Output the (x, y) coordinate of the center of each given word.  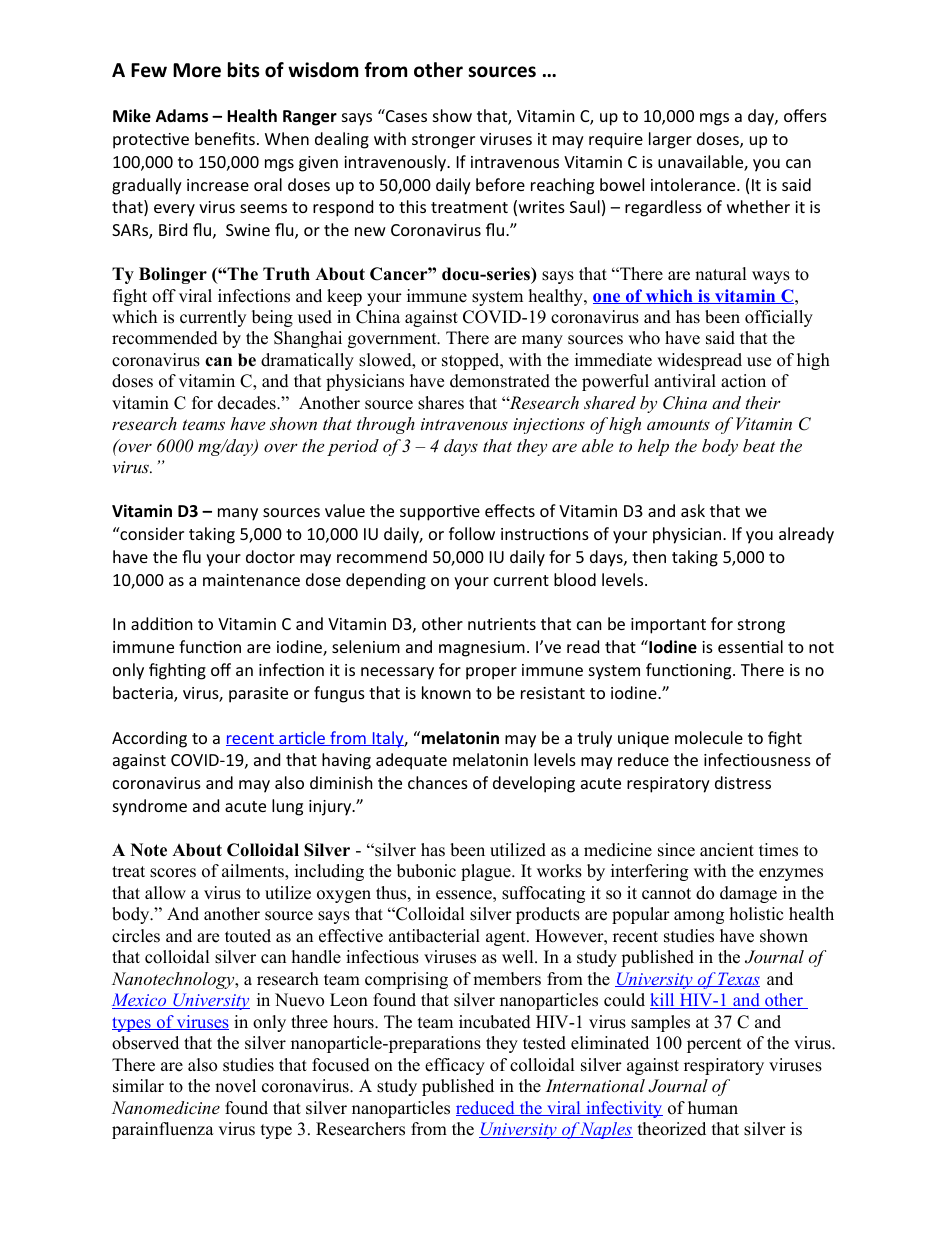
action (743, 381)
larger (670, 140)
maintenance (251, 580)
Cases (405, 115)
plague (487, 872)
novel (235, 1086)
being (272, 318)
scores (173, 873)
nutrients (502, 624)
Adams (182, 116)
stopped (472, 361)
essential (750, 646)
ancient (727, 850)
